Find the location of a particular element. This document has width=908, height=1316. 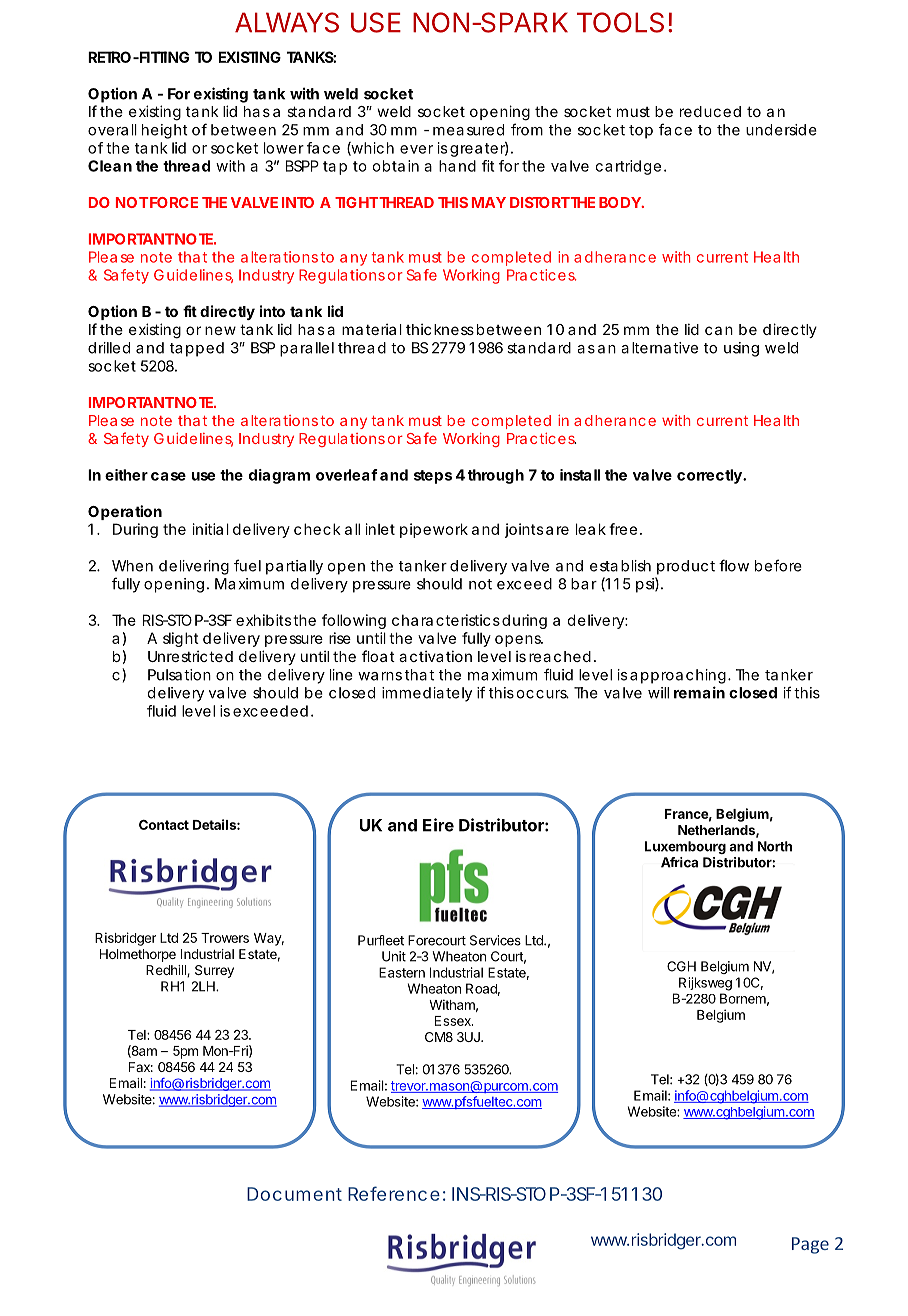

case is located at coordinates (168, 476).
